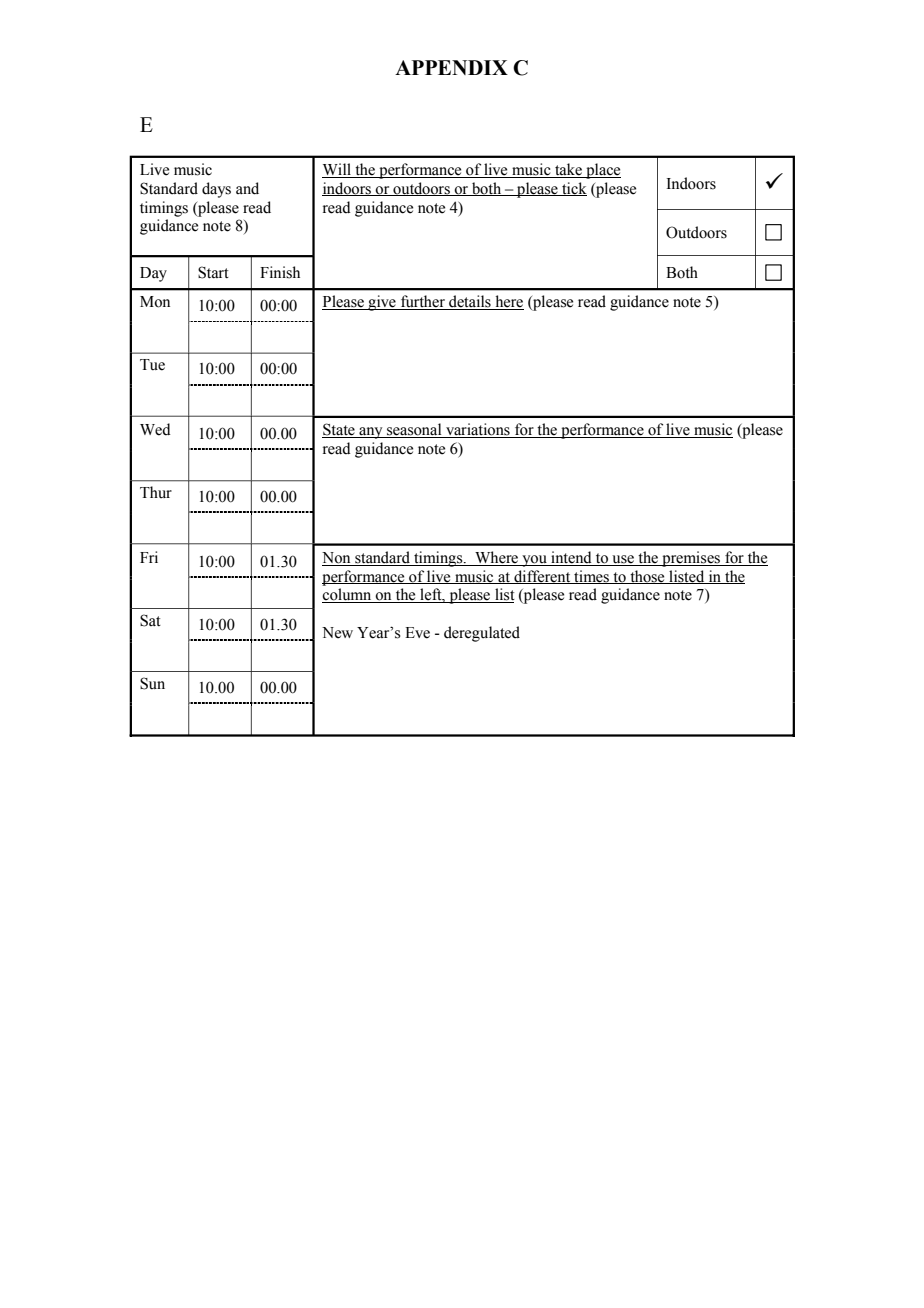  I want to click on Sun, so click(152, 683).
